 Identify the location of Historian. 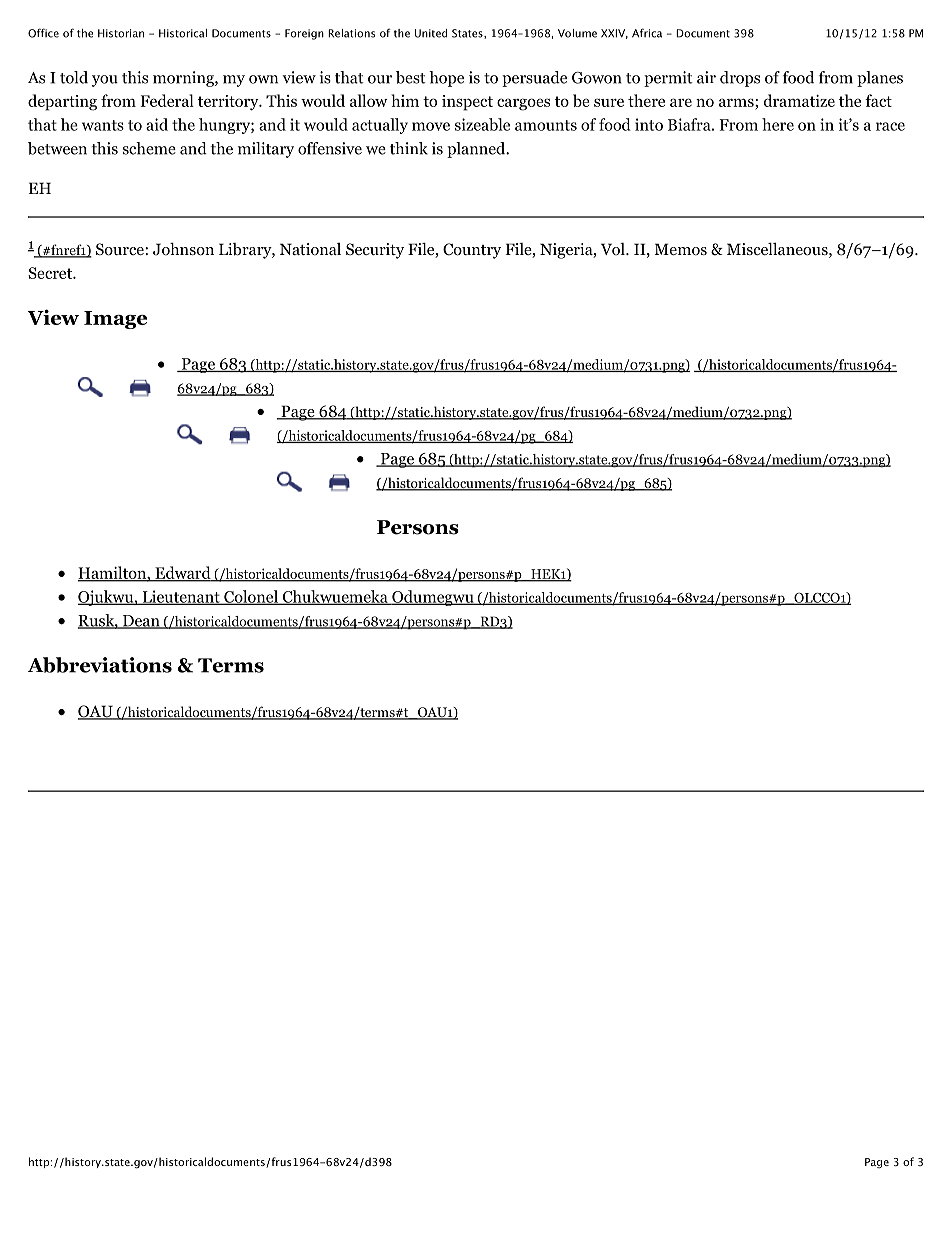
(121, 33).
